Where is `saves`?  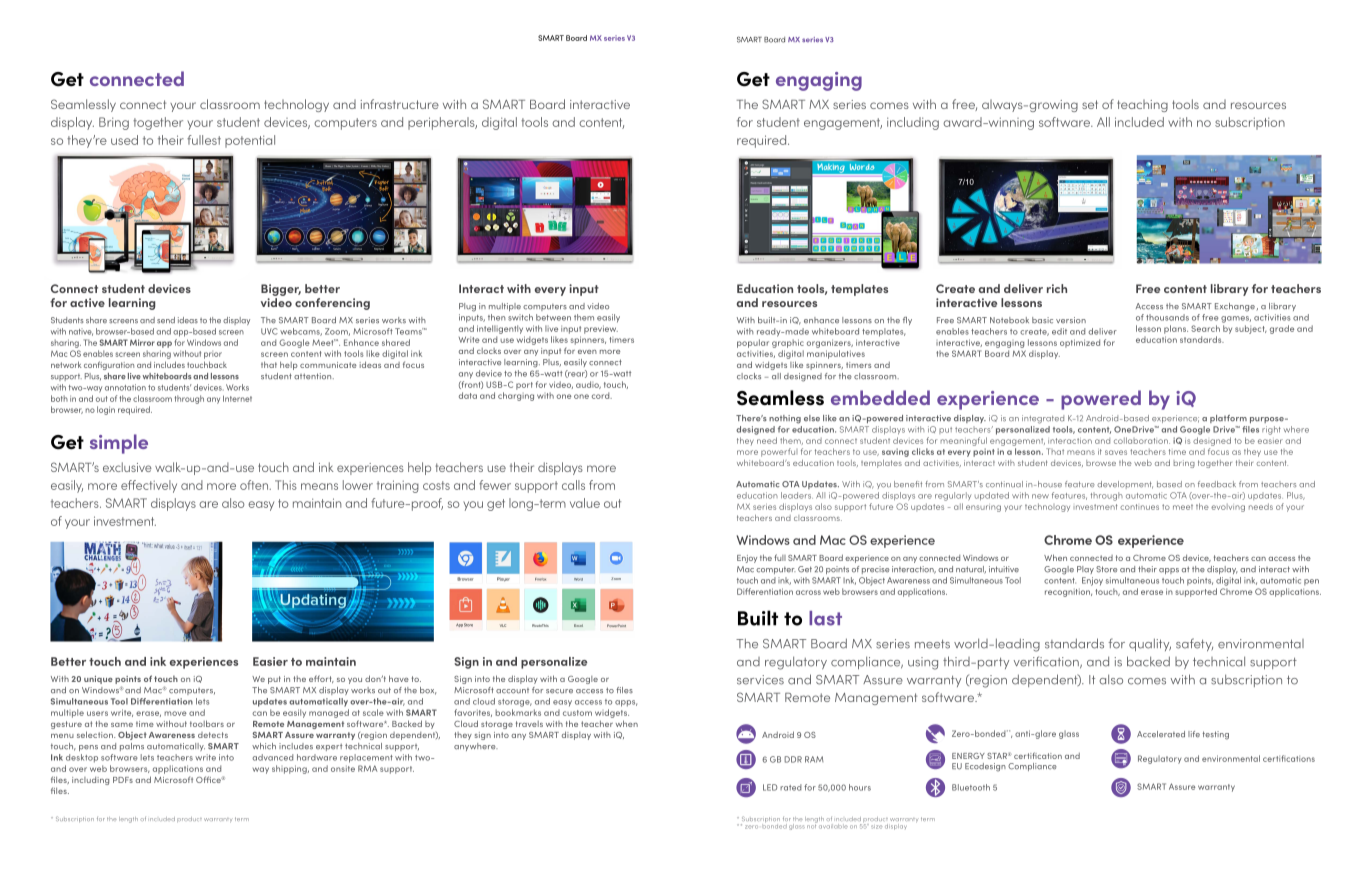 saves is located at coordinates (1116, 452).
